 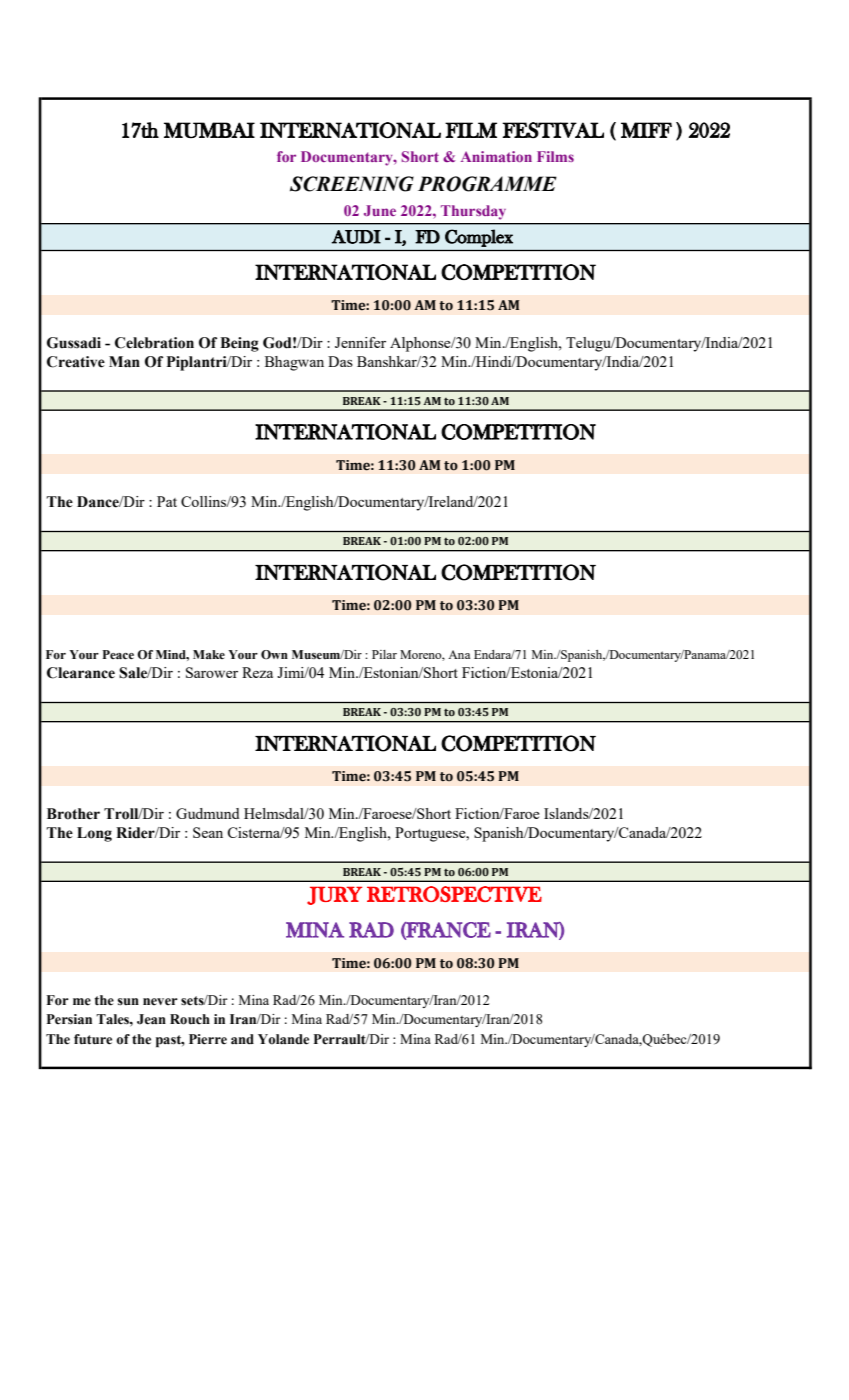 What do you see at coordinates (274, 654) in the image?
I see `Own` at bounding box center [274, 654].
